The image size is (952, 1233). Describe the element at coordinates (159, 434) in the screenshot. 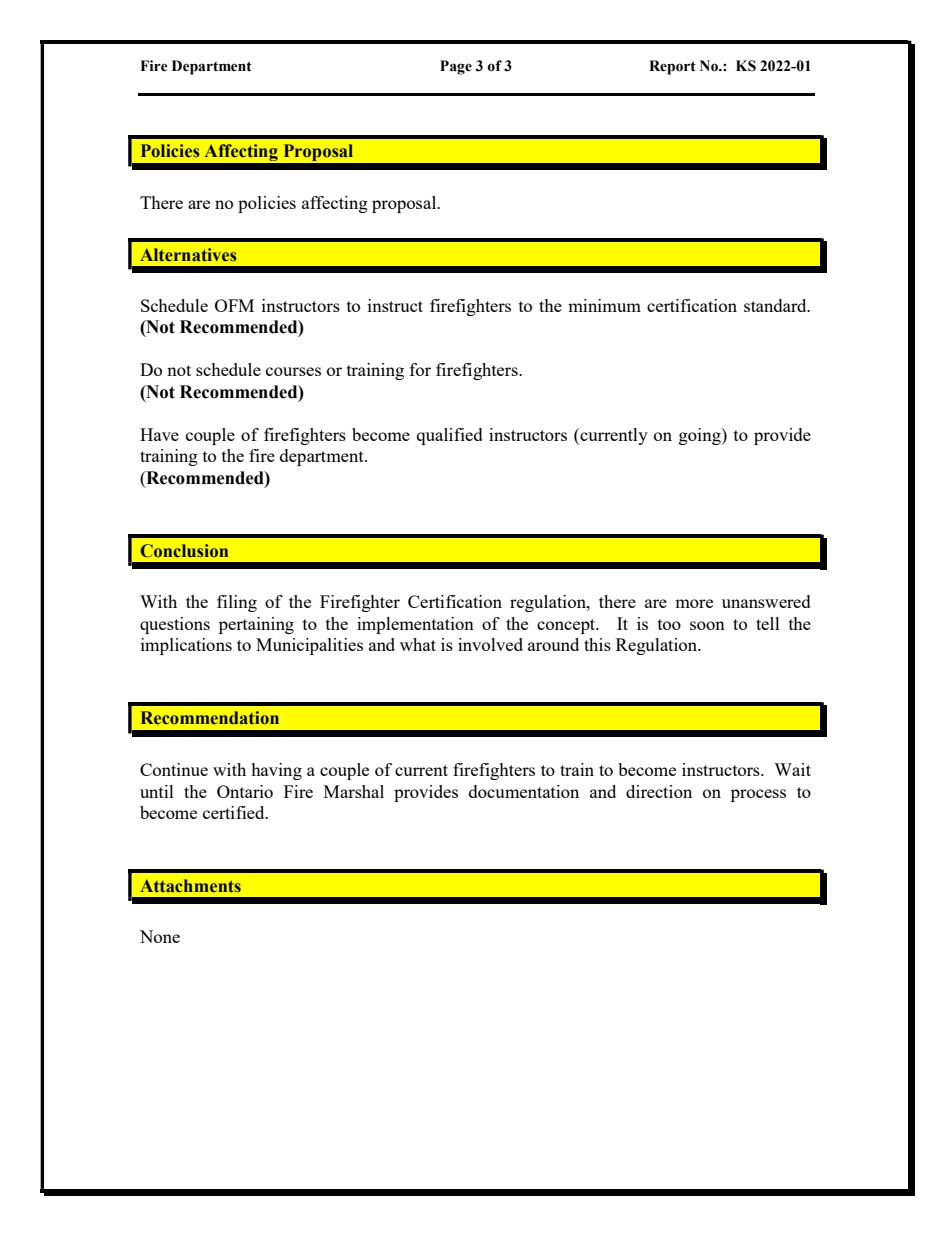

I see `Have` at that location.
